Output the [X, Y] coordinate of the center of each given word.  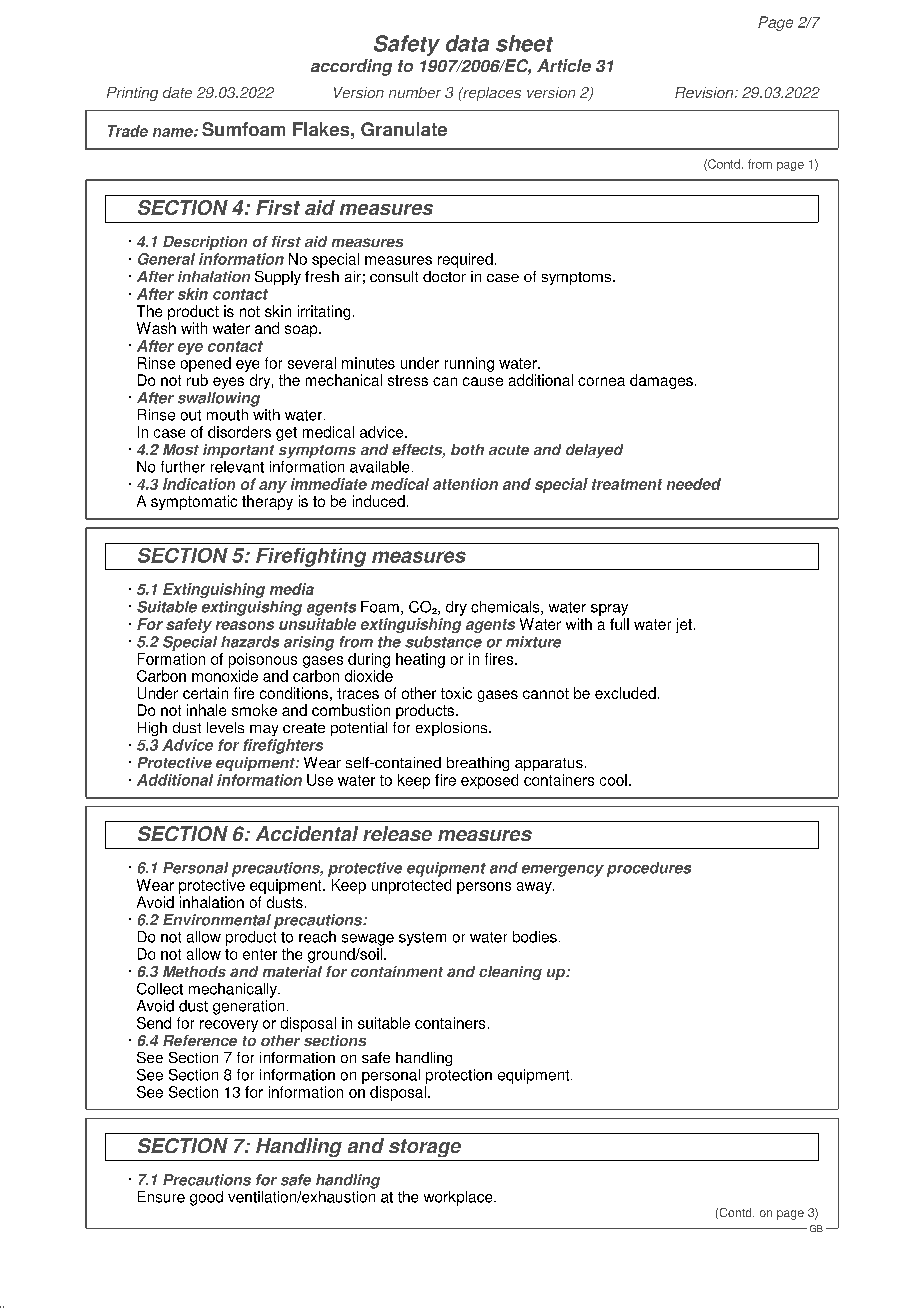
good [206, 1198]
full [619, 624]
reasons [245, 625]
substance [443, 642]
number [415, 92]
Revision [705, 92]
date [177, 92]
